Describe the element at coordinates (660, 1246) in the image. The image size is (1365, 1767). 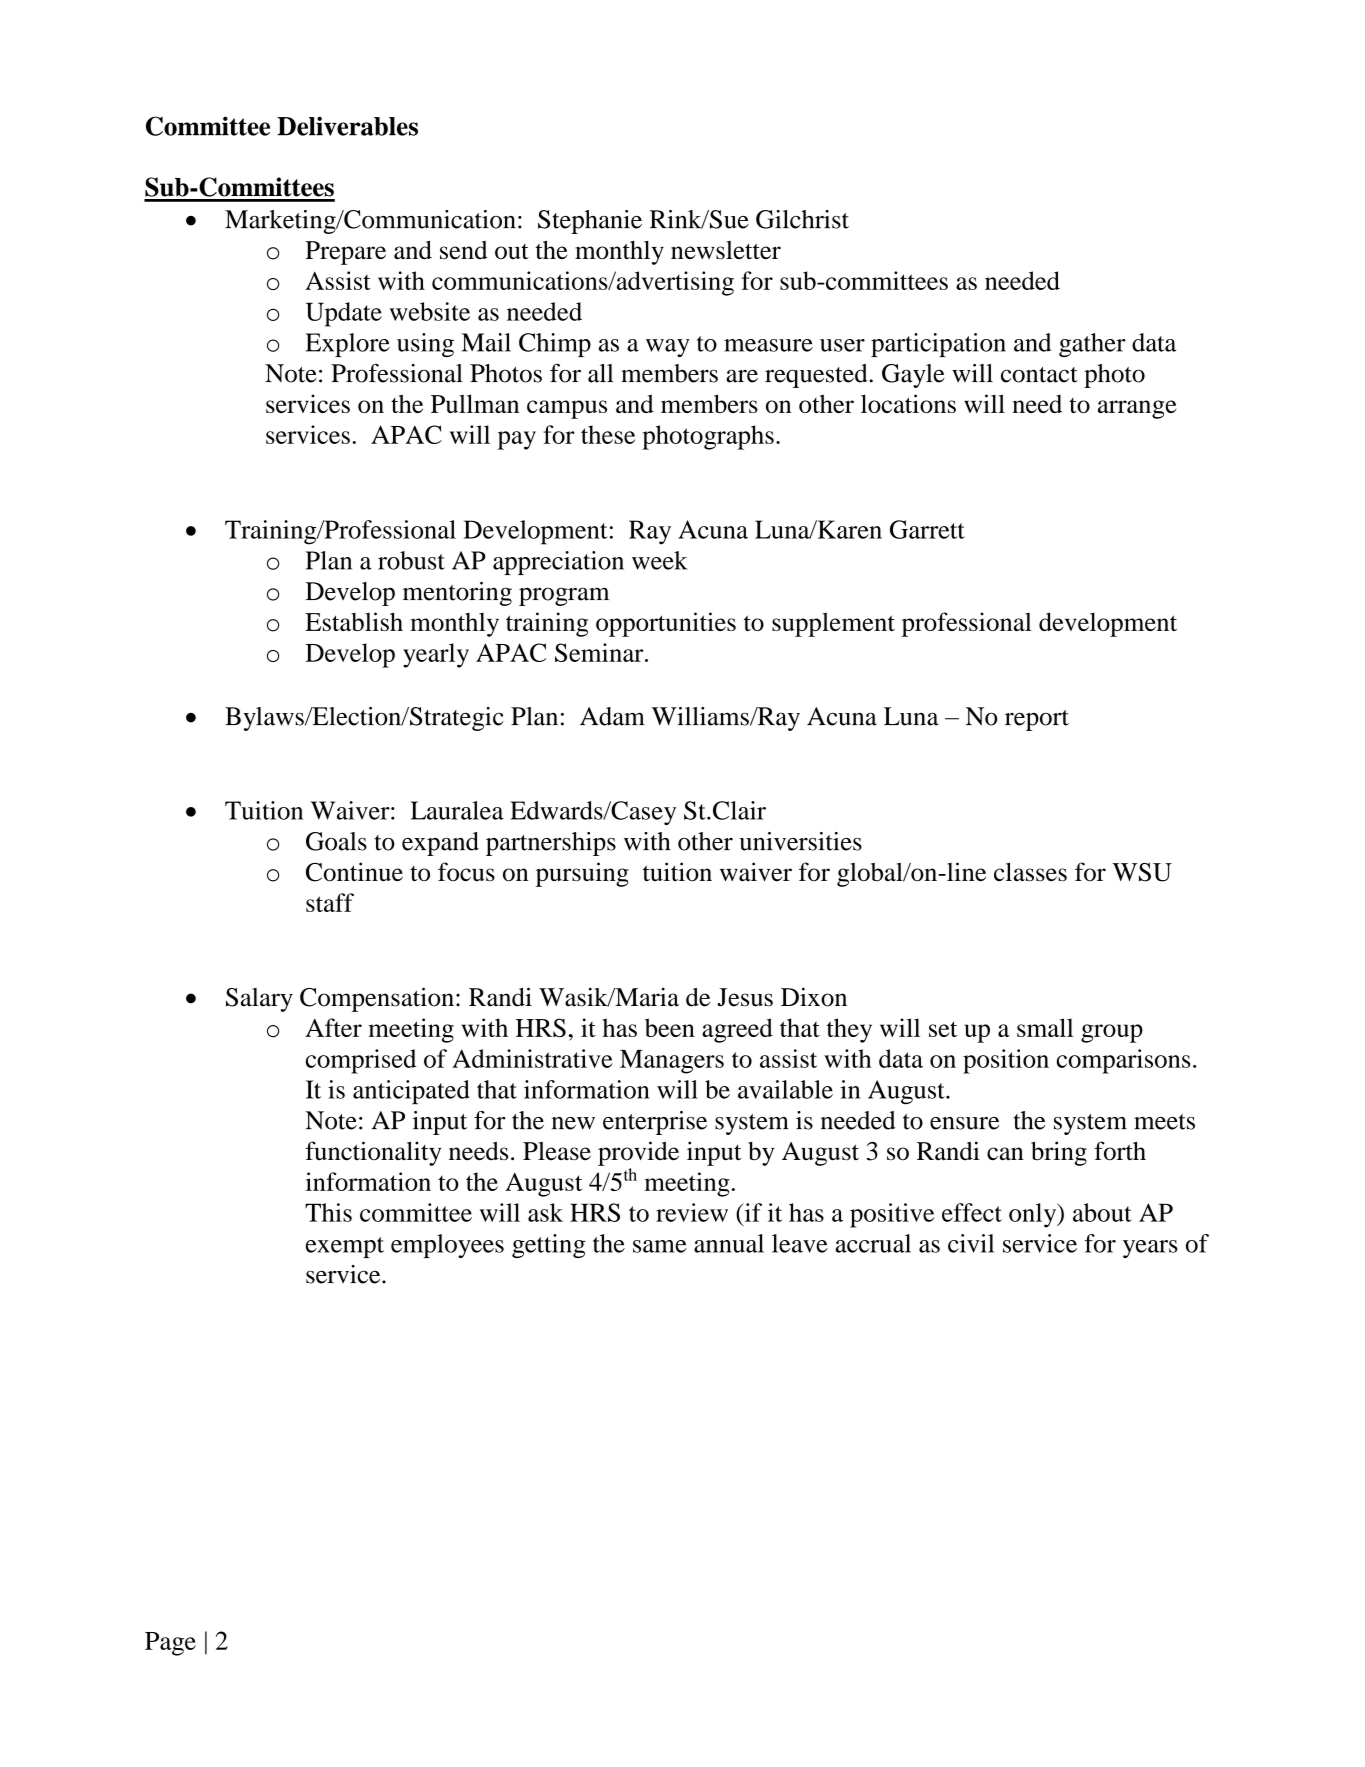
I see `same` at that location.
